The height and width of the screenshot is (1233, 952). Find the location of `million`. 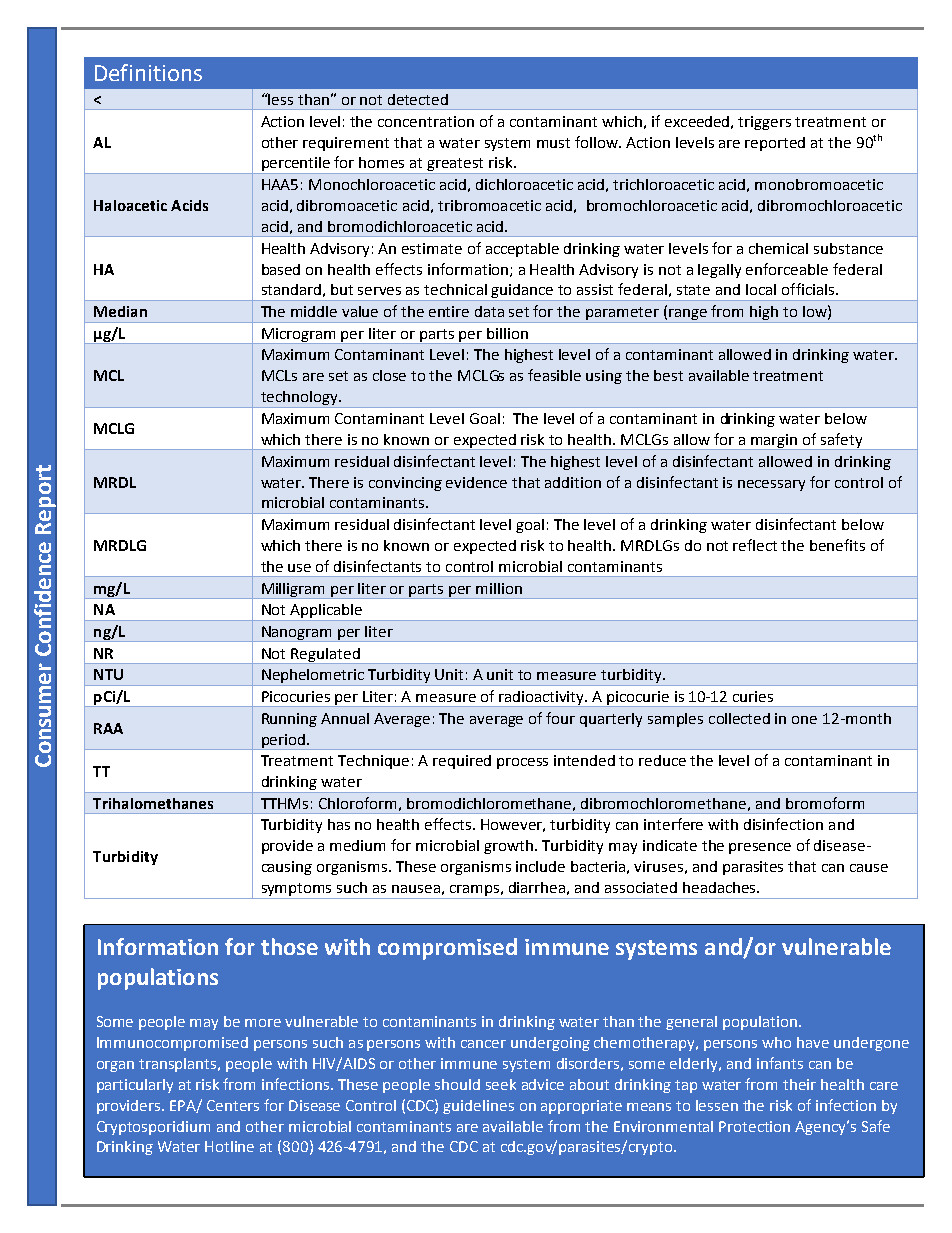

million is located at coordinates (499, 588).
